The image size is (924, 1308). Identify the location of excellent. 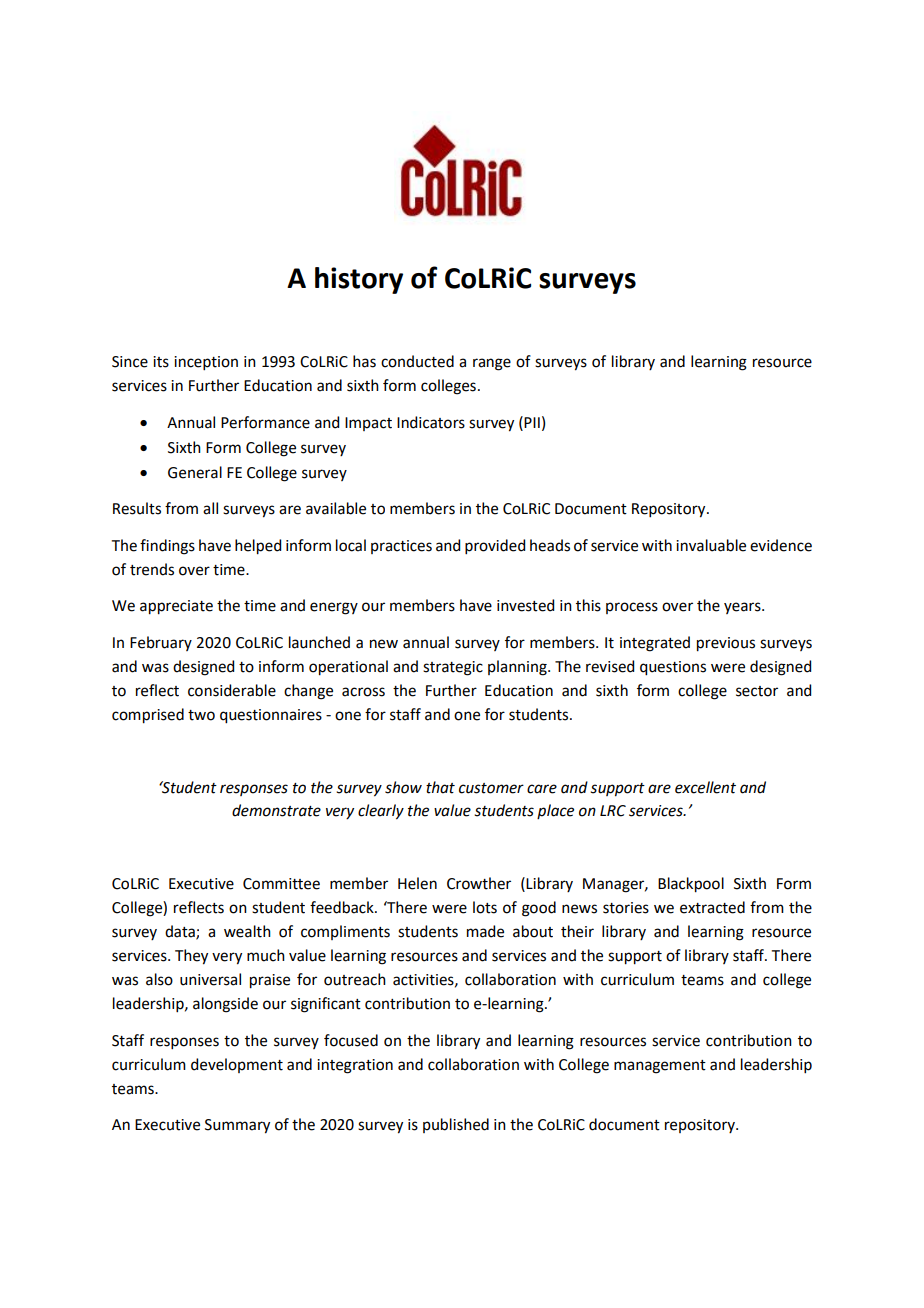
(705, 787).
